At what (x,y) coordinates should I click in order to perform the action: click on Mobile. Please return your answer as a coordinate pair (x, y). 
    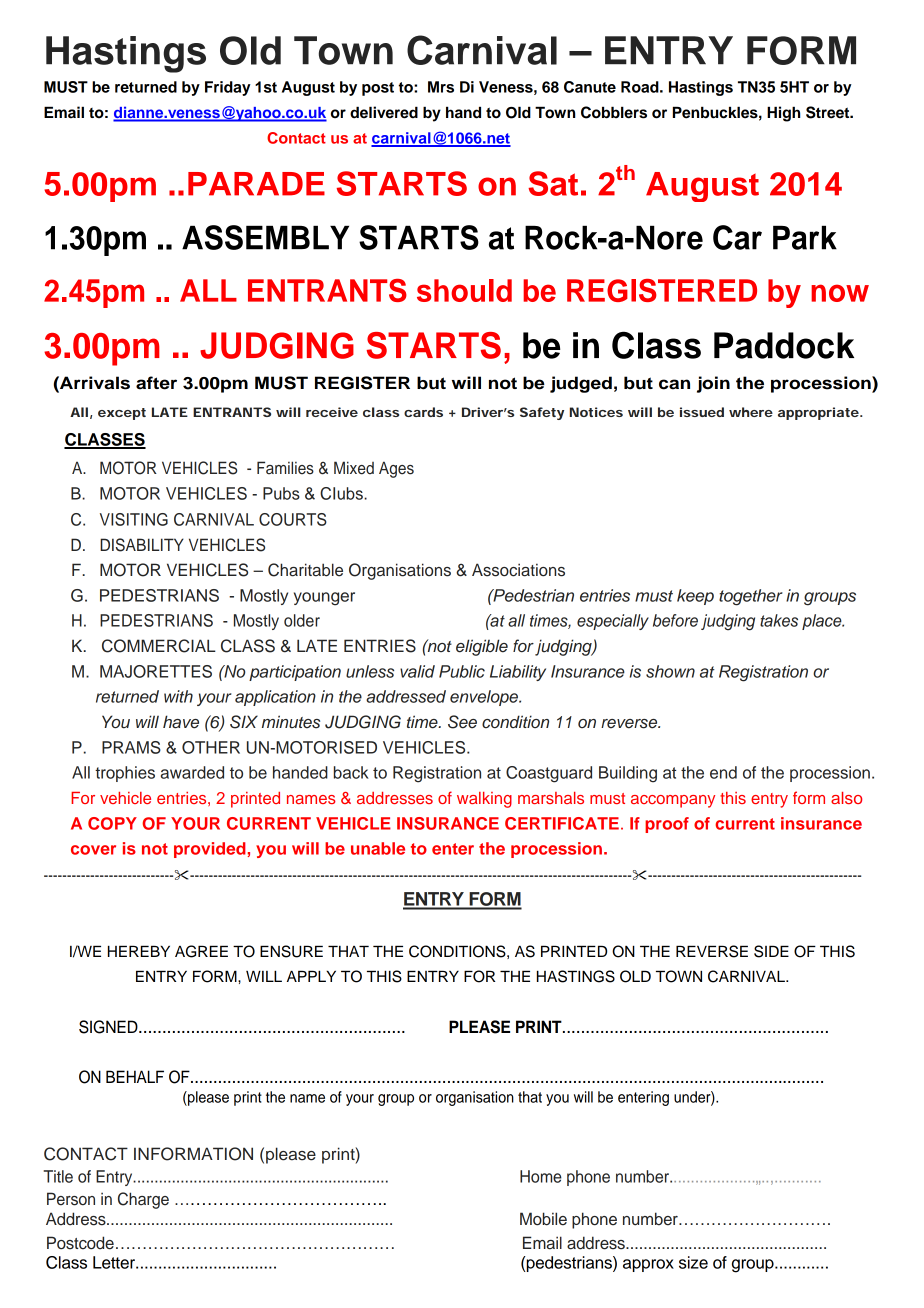
    Looking at the image, I should click on (543, 1219).
